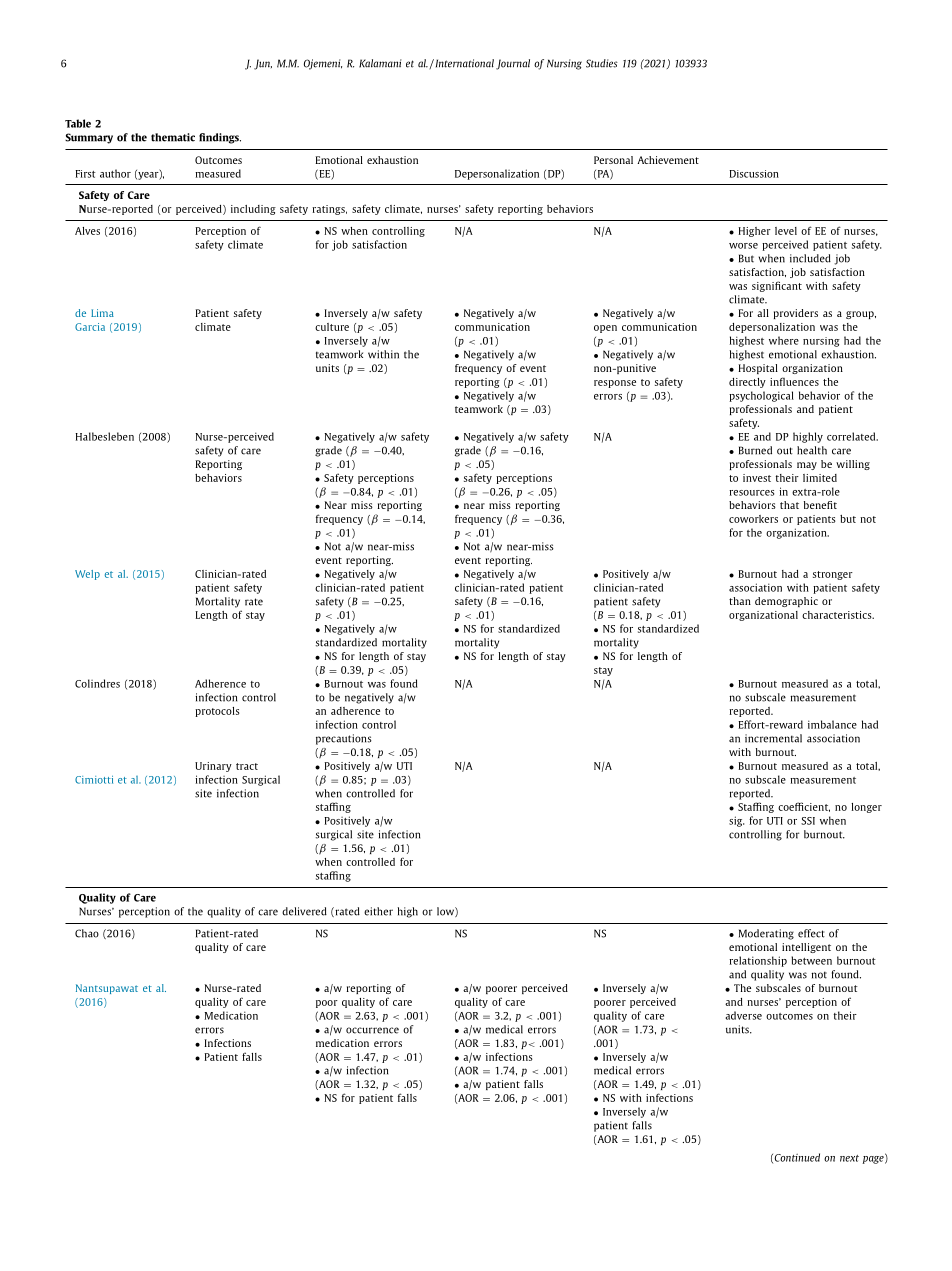 This page has height=1271, width=952. I want to click on Discussion, so click(754, 174).
